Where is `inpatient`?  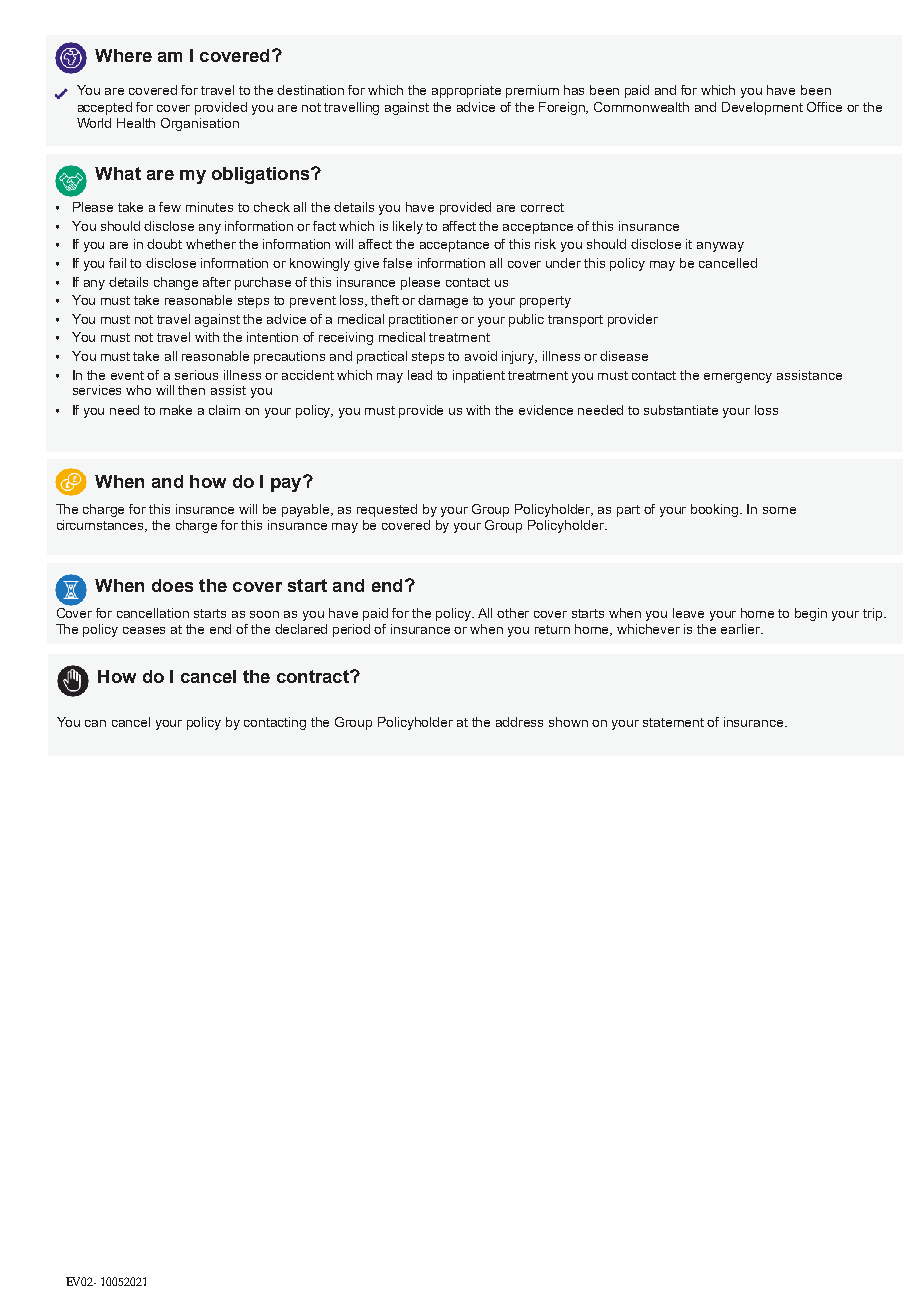 inpatient is located at coordinates (479, 376).
